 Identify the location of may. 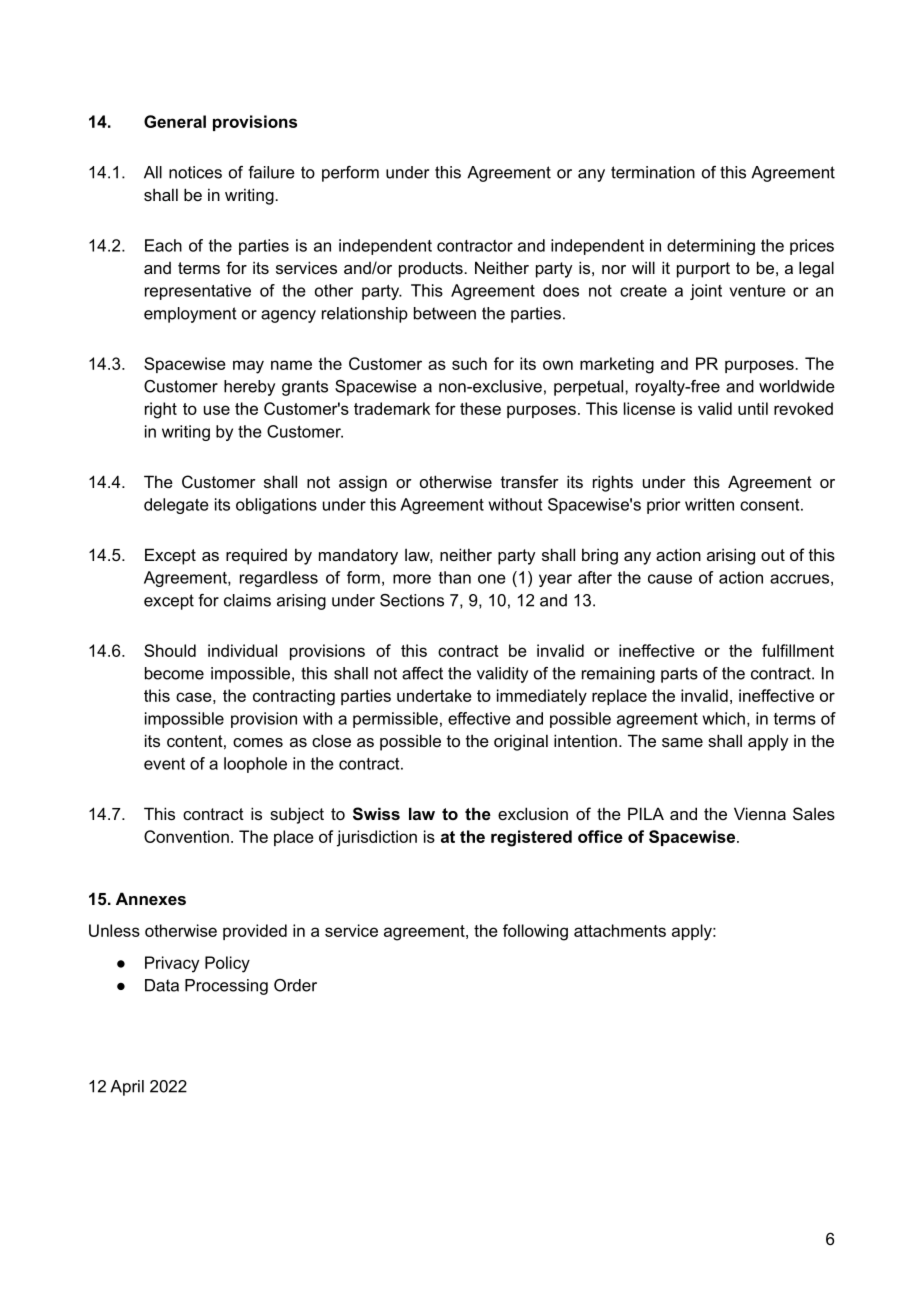
(248, 367).
